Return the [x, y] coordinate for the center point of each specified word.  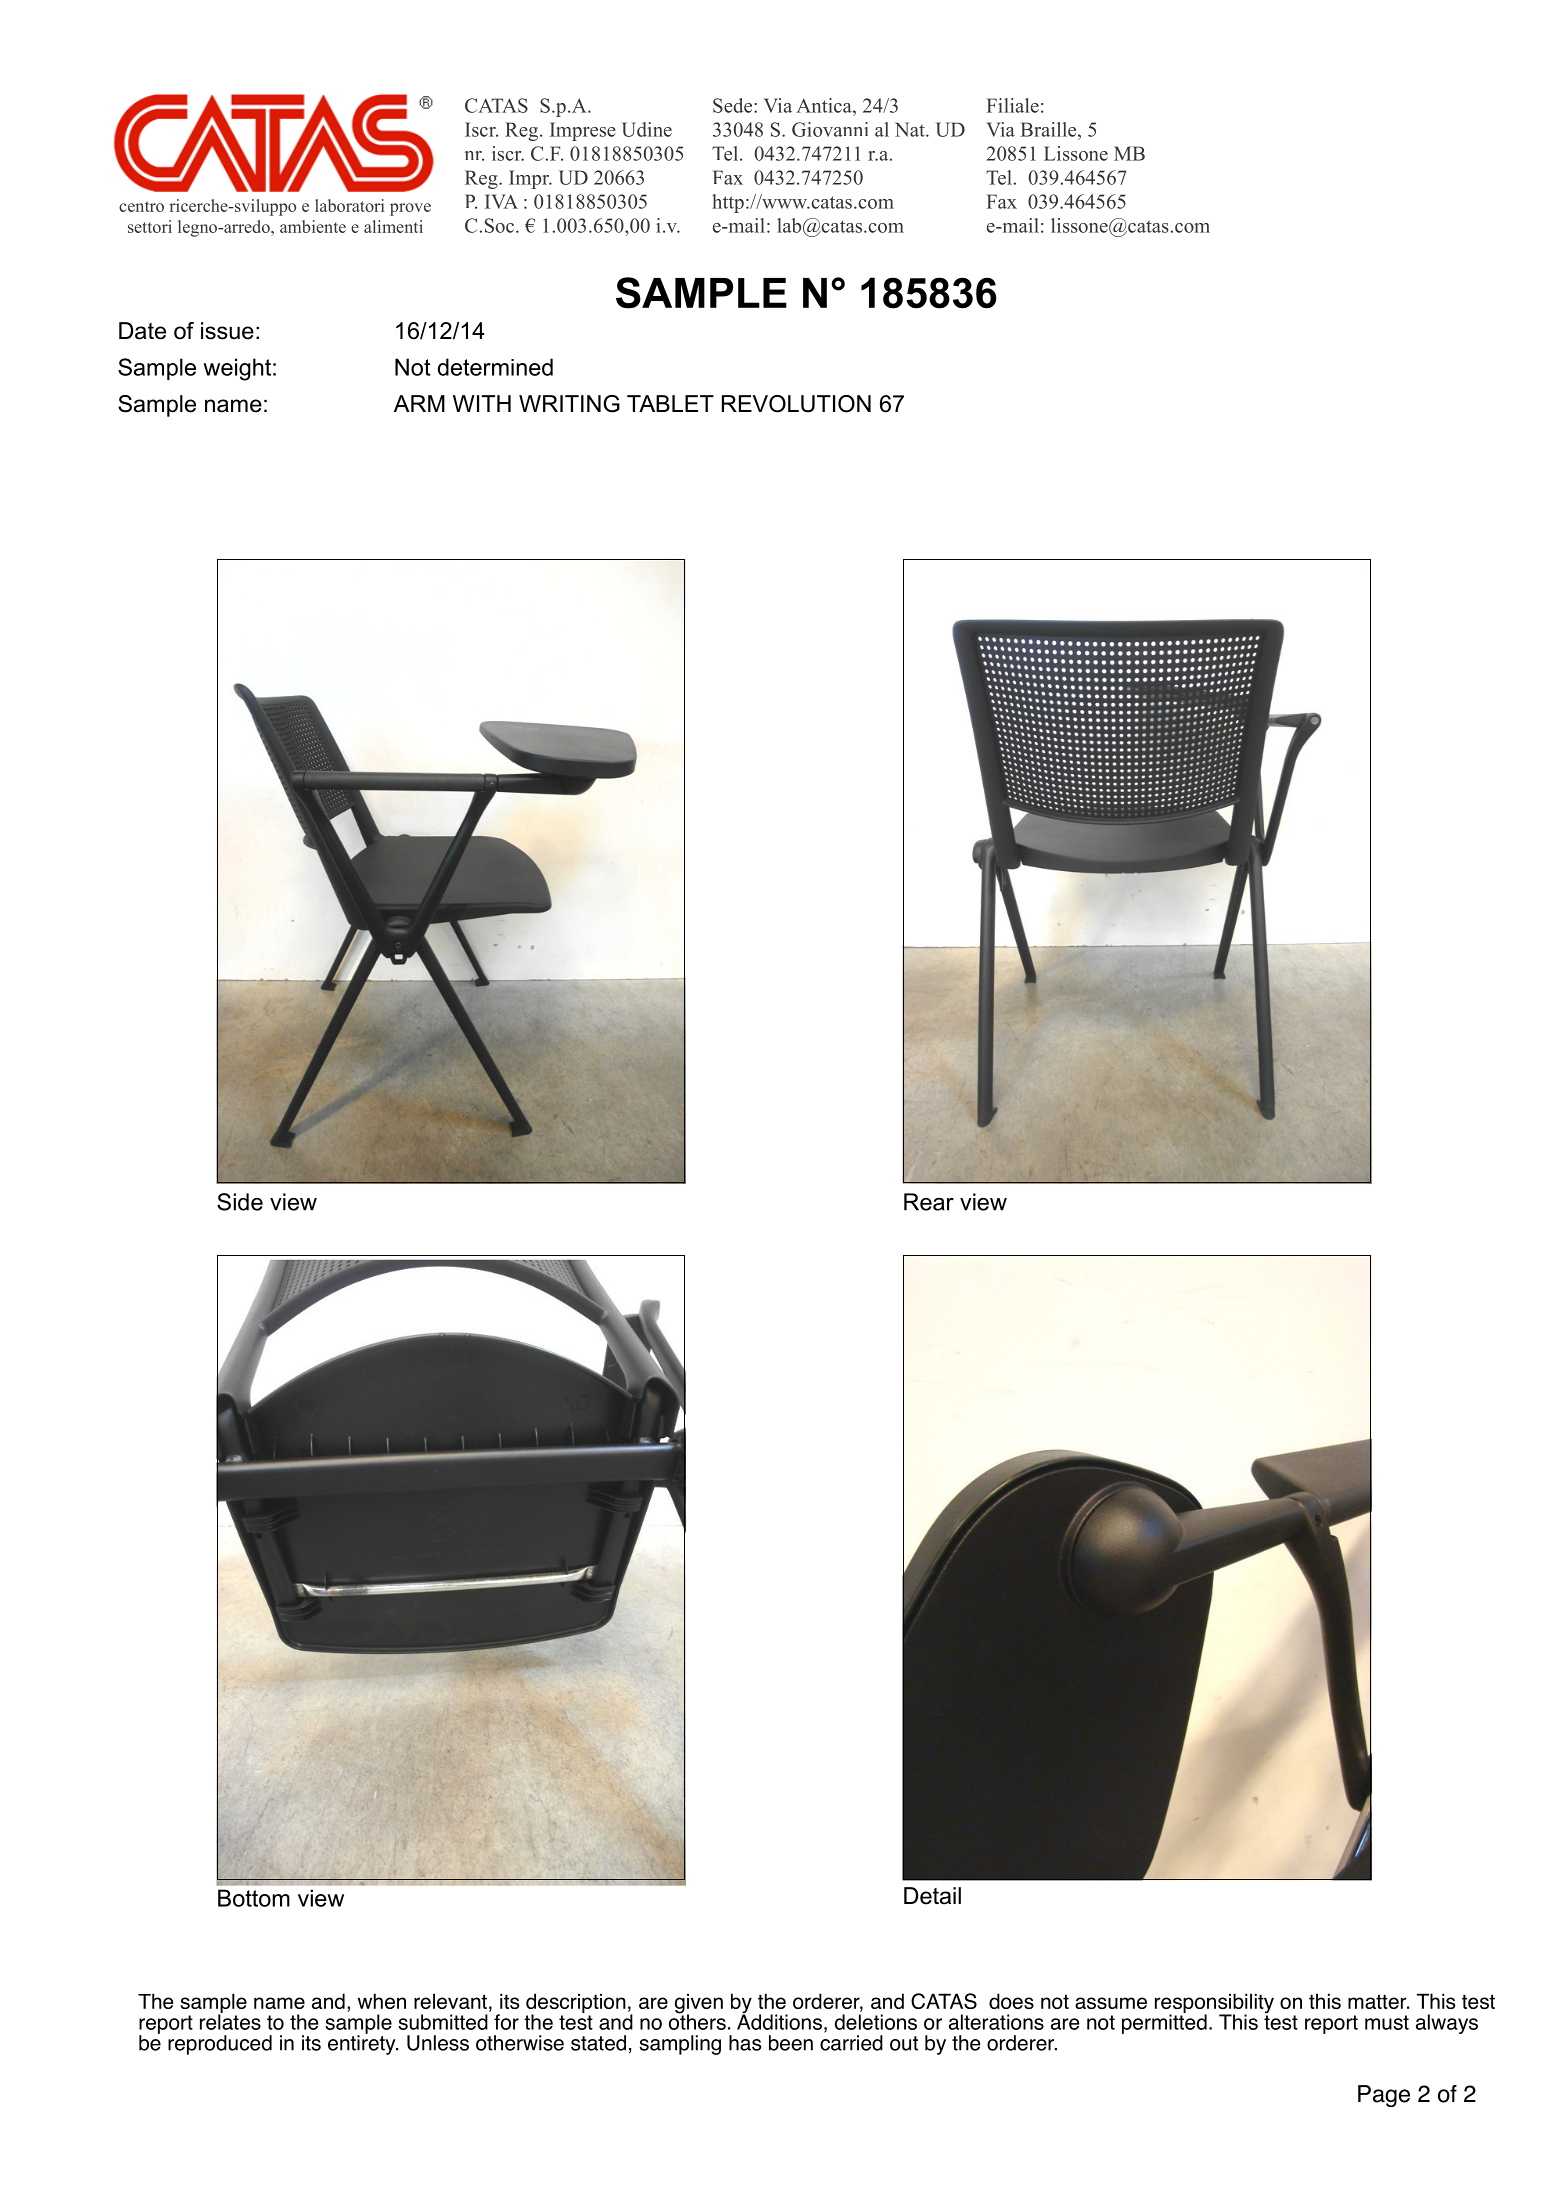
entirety [363, 2044]
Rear [929, 1202]
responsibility [1214, 2004]
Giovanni [830, 129]
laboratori [349, 205]
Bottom [254, 1898]
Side [240, 1202]
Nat [911, 129]
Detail [932, 1896]
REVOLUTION [796, 404]
